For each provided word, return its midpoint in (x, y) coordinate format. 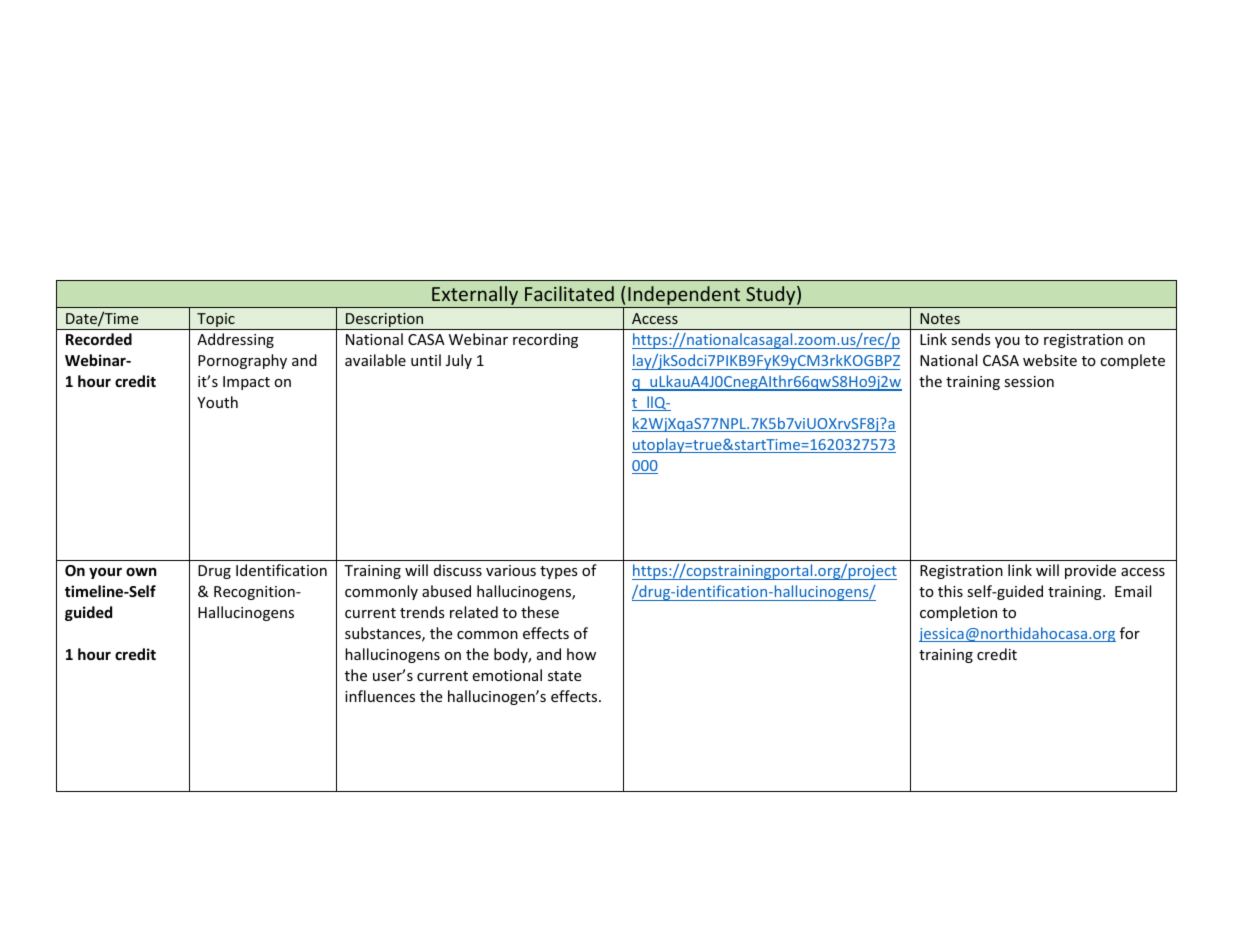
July (459, 361)
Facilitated (569, 293)
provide (1090, 571)
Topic (216, 321)
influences (380, 696)
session (1029, 381)
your (105, 573)
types (559, 572)
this (950, 591)
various (511, 570)
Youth (217, 402)
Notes (940, 318)
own (141, 571)
